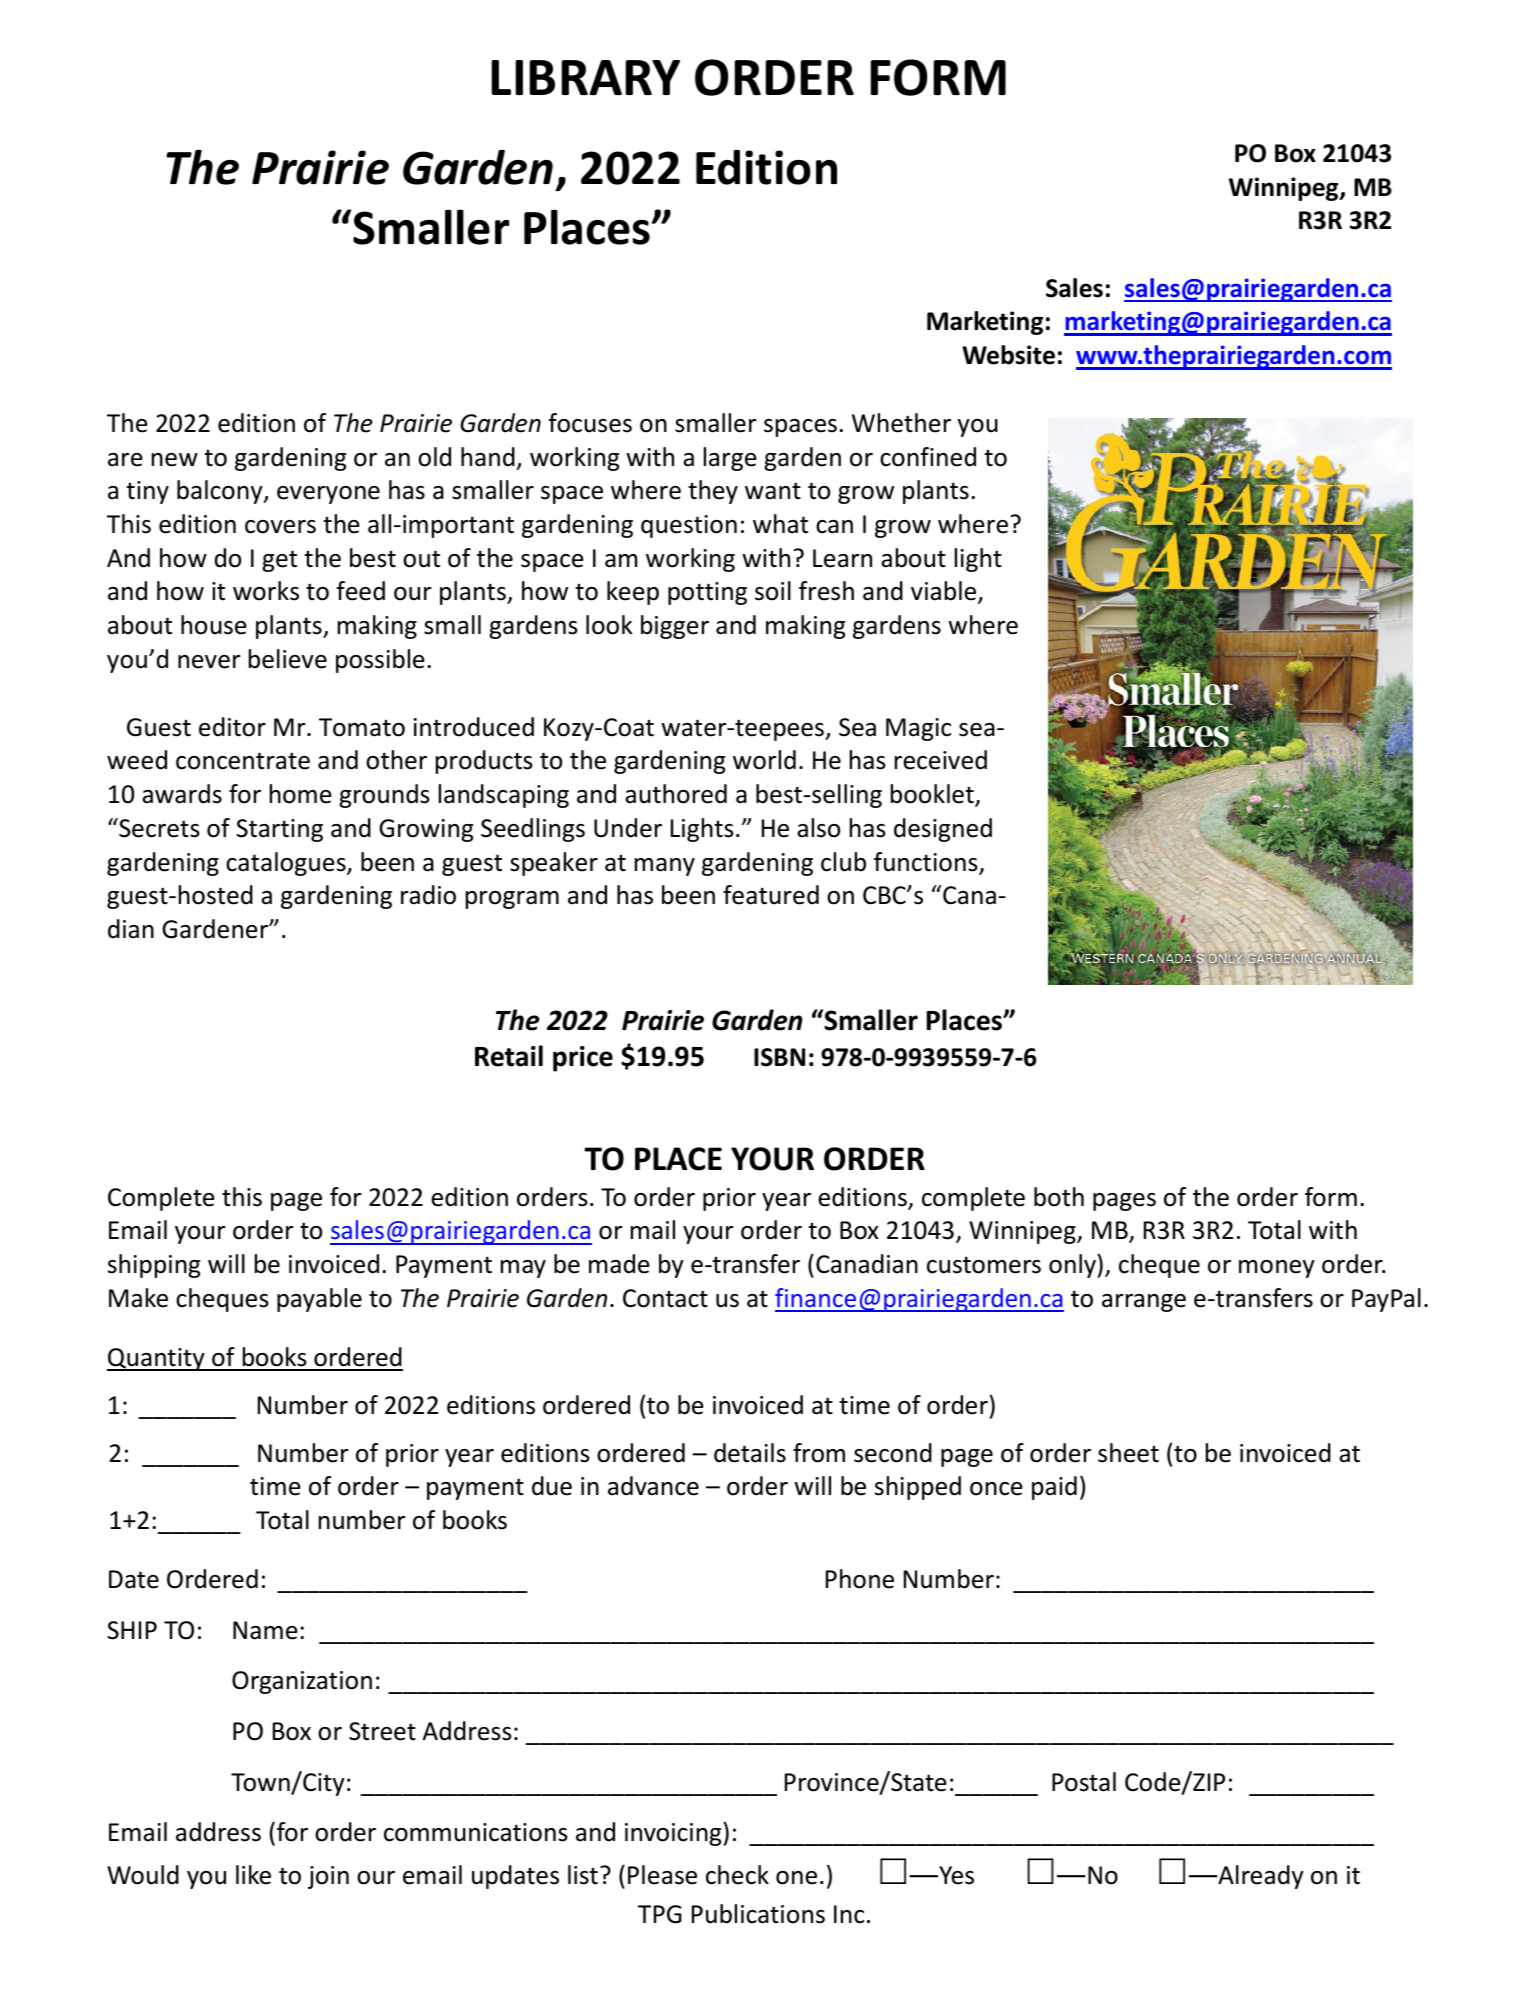 Image resolution: width=1539 pixels, height=1991 pixels. What do you see at coordinates (665, 1298) in the screenshot?
I see `Contact` at bounding box center [665, 1298].
